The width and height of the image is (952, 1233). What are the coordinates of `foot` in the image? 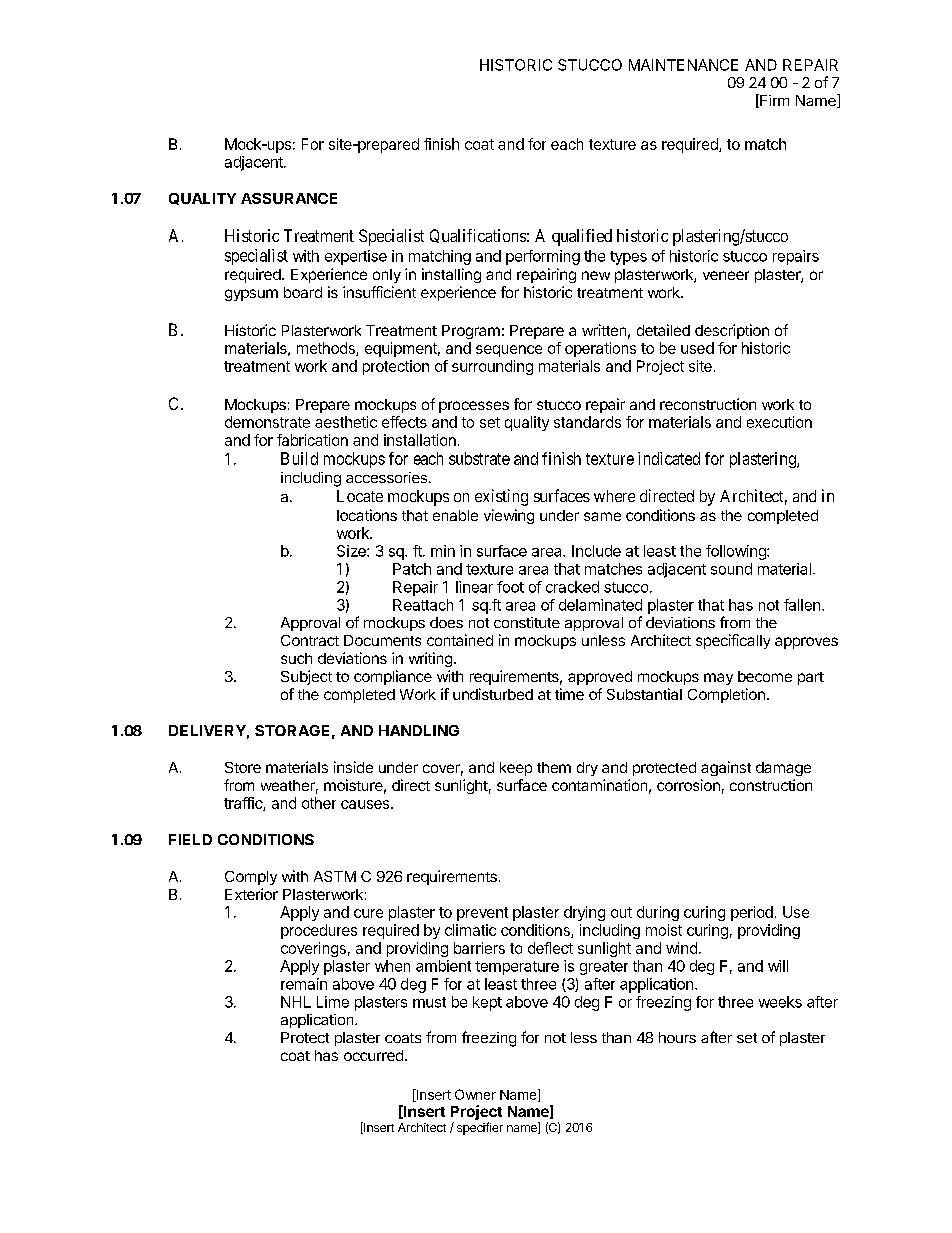 It's located at (510, 587).
